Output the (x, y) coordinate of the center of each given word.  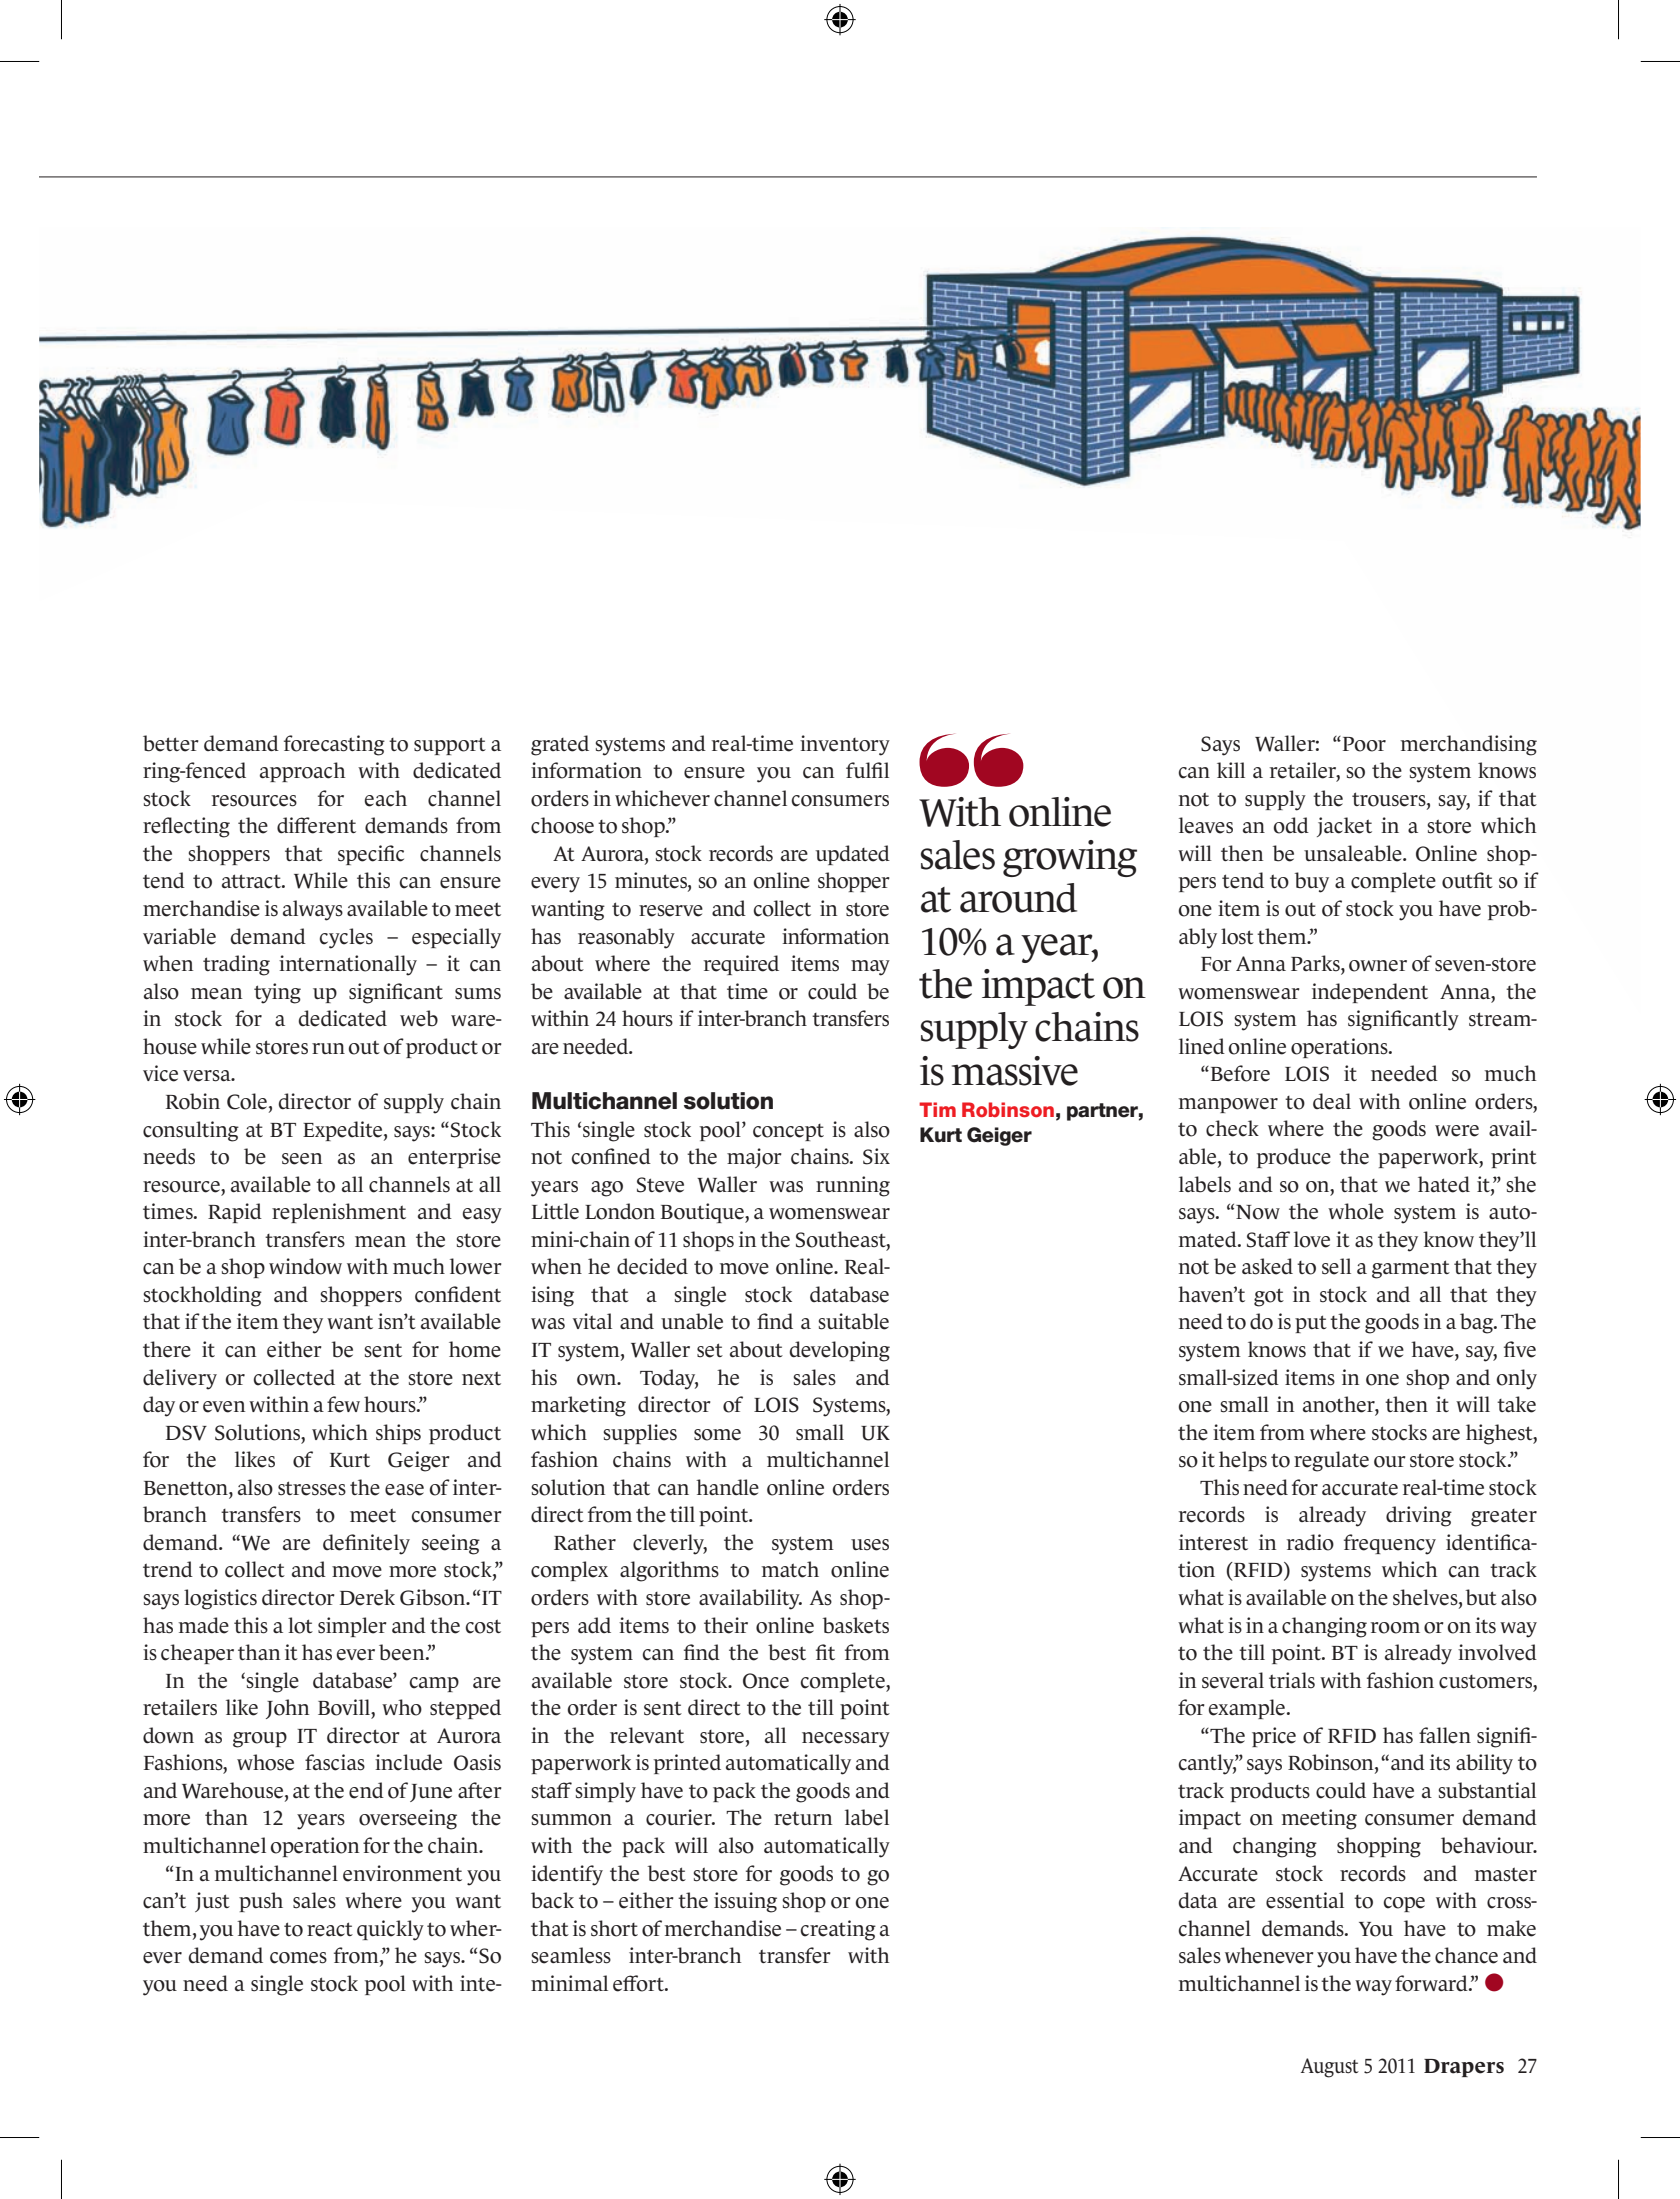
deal (1332, 1101)
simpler (352, 1627)
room (1395, 1628)
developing (839, 1351)
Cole (247, 1101)
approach (302, 772)
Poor (1363, 744)
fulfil (867, 770)
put (1311, 1324)
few (343, 1404)
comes (298, 1958)
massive (1015, 1071)
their (726, 1625)
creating (838, 1930)
